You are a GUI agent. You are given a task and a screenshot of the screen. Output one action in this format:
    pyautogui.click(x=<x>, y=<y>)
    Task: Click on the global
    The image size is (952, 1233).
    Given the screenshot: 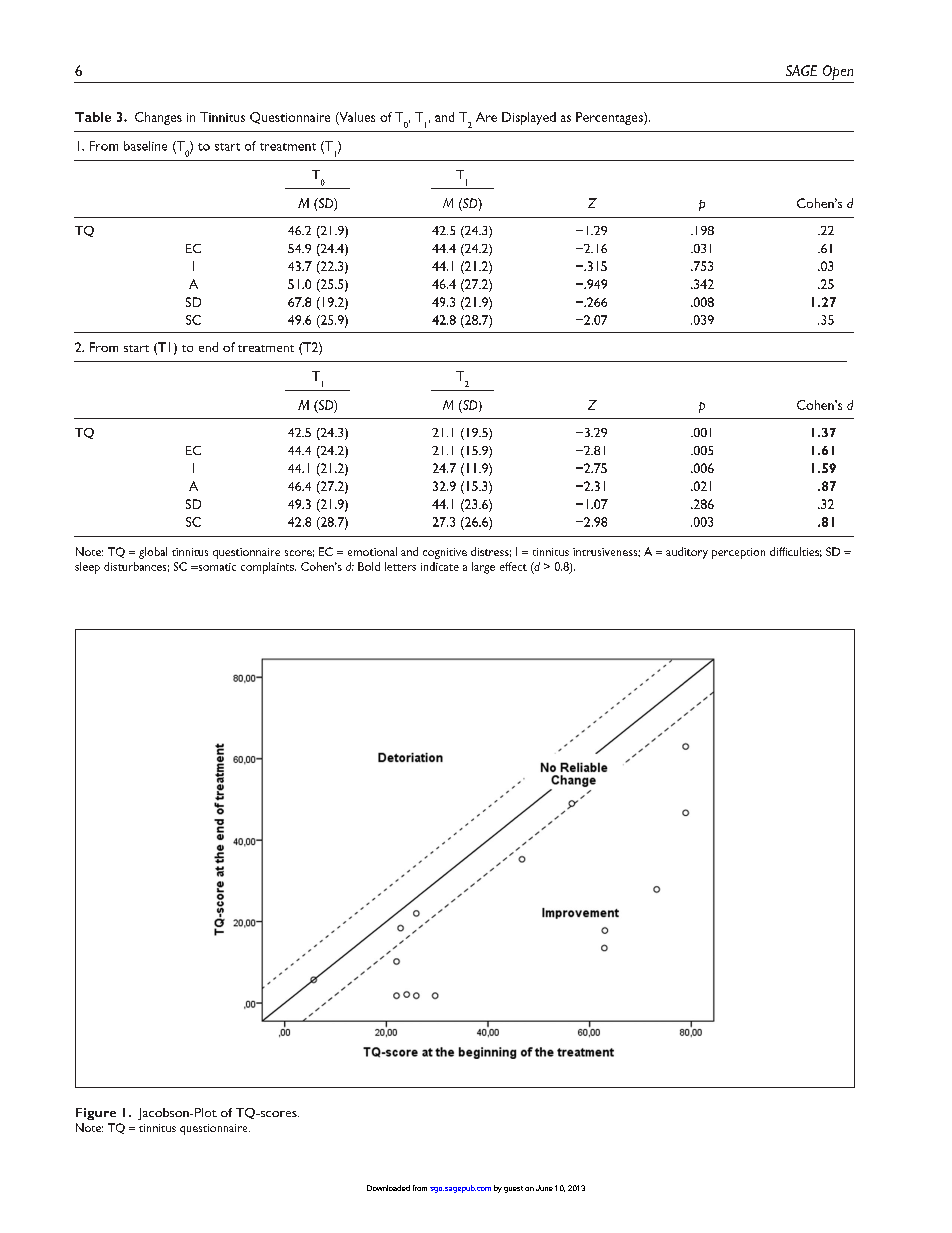 What is the action you would take?
    pyautogui.click(x=153, y=553)
